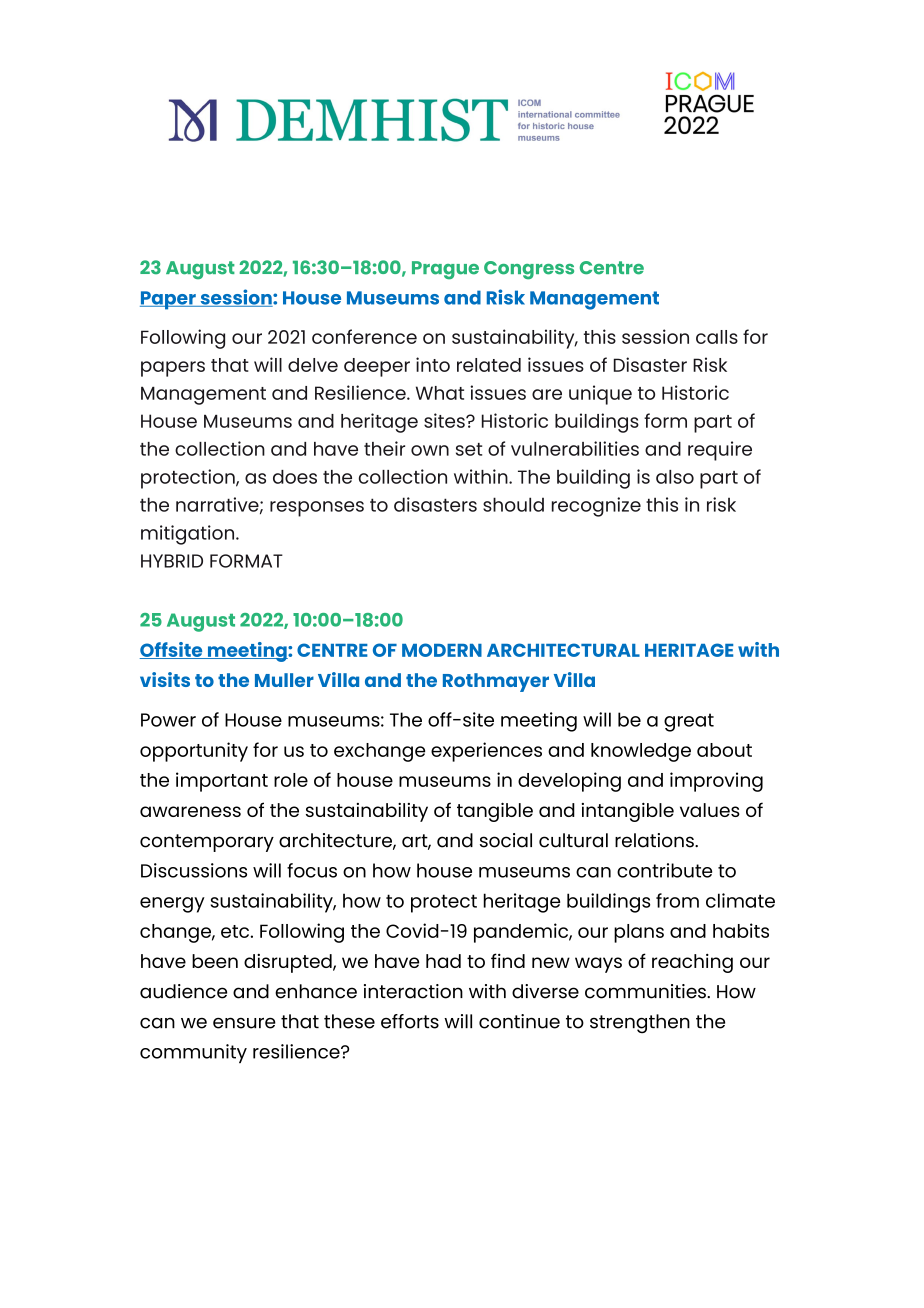  I want to click on improving, so click(716, 782).
